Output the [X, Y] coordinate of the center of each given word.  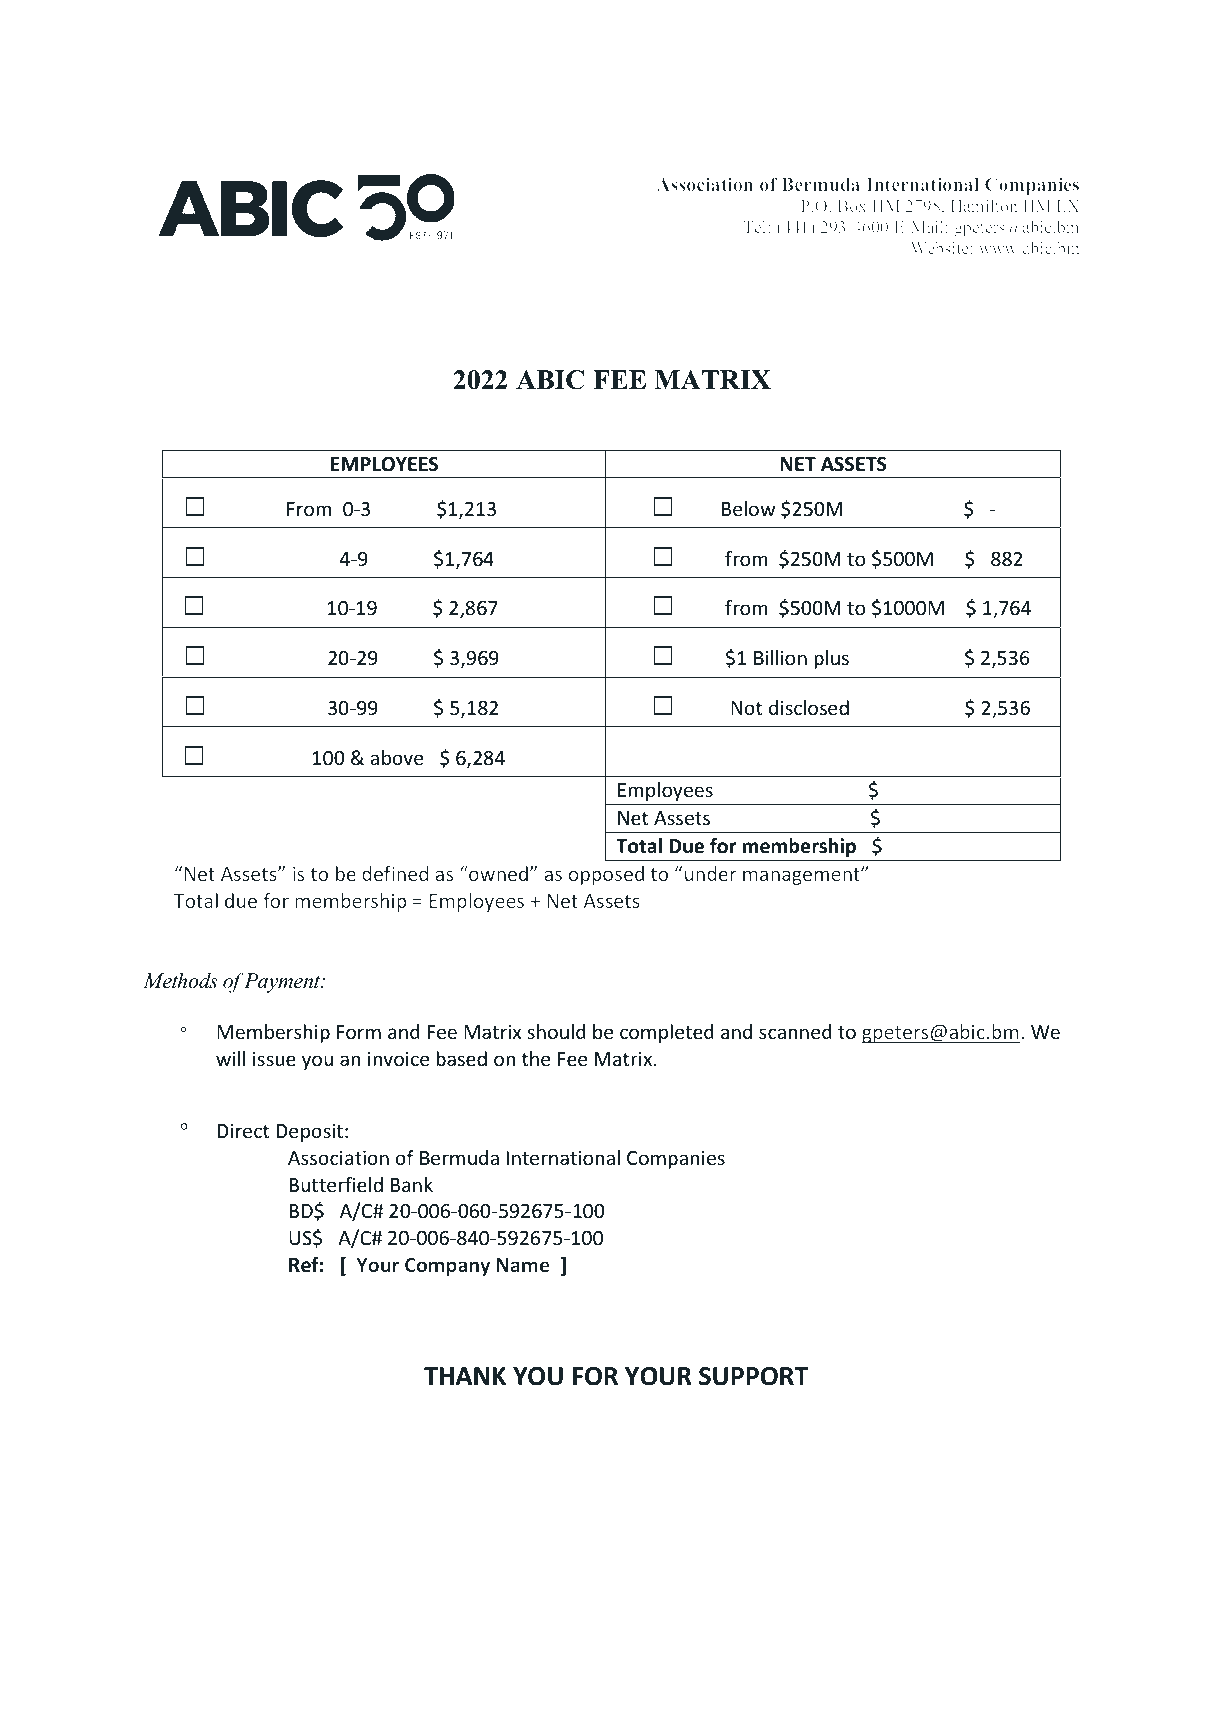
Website [940, 248]
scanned [795, 1031]
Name [523, 1265]
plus [831, 659]
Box [852, 206]
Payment [283, 983]
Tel [756, 227]
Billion [780, 657]
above [396, 757]
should [556, 1031]
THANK [465, 1376]
